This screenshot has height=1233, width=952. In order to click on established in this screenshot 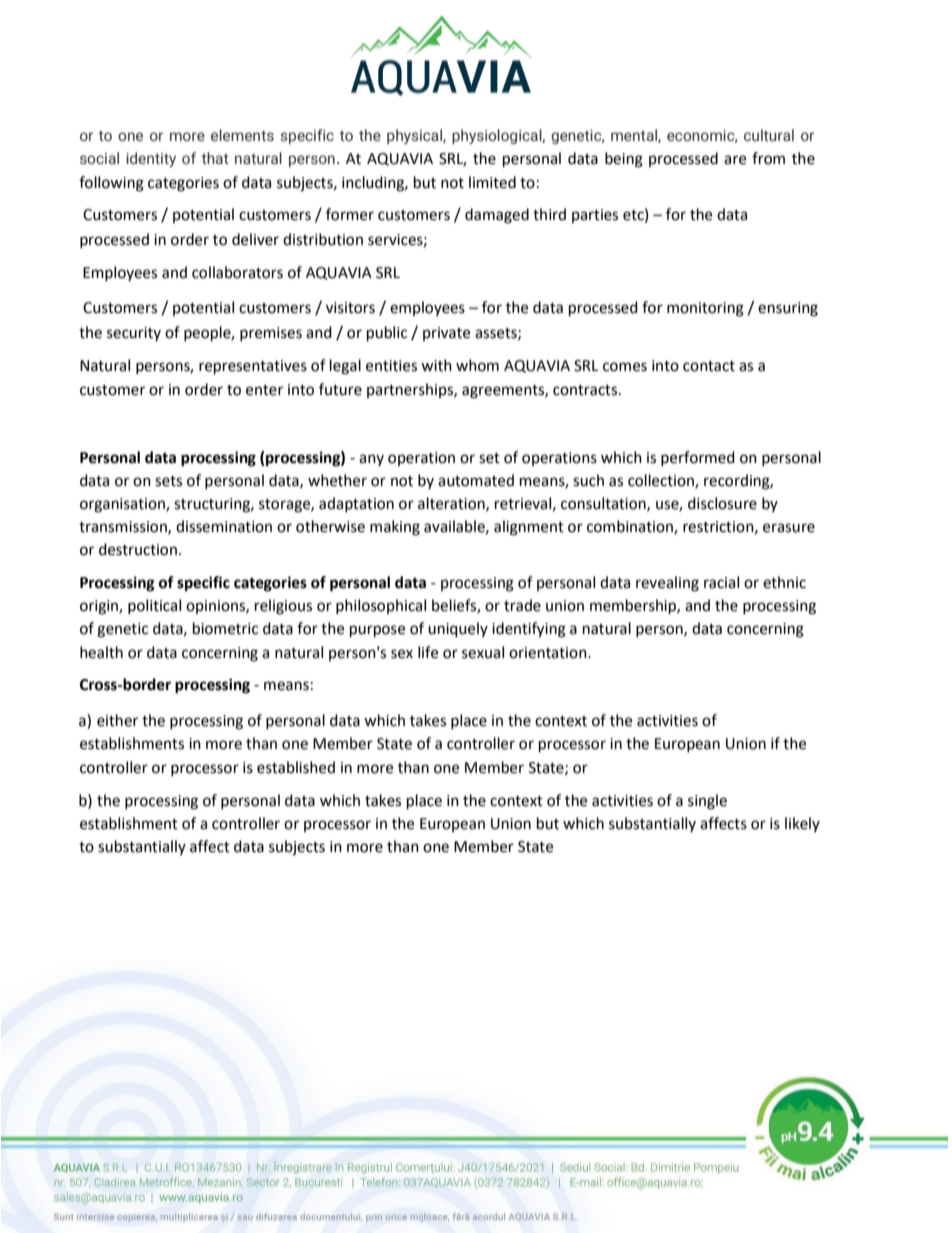, I will do `click(296, 767)`.
